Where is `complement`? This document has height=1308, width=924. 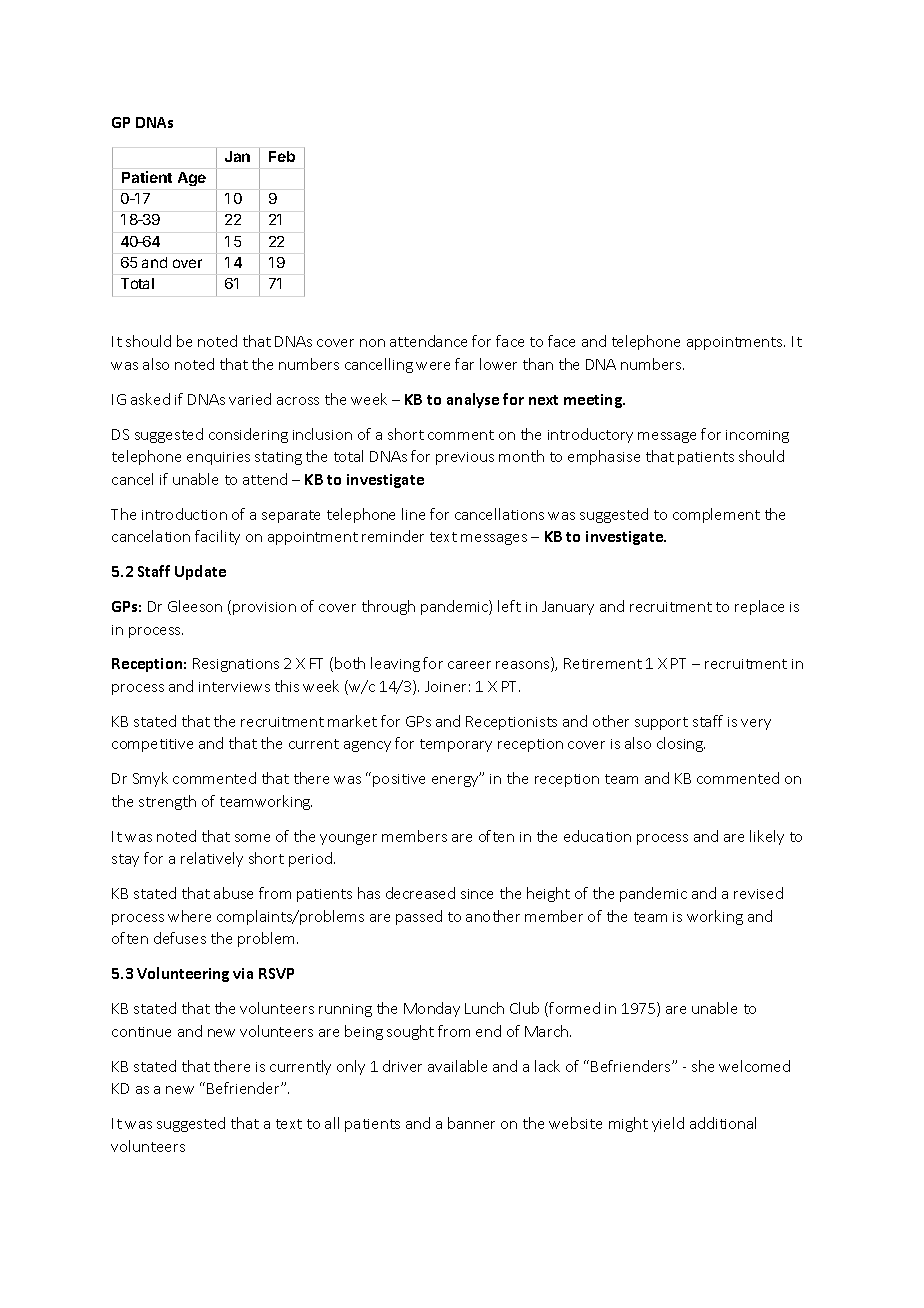
complement is located at coordinates (716, 515).
